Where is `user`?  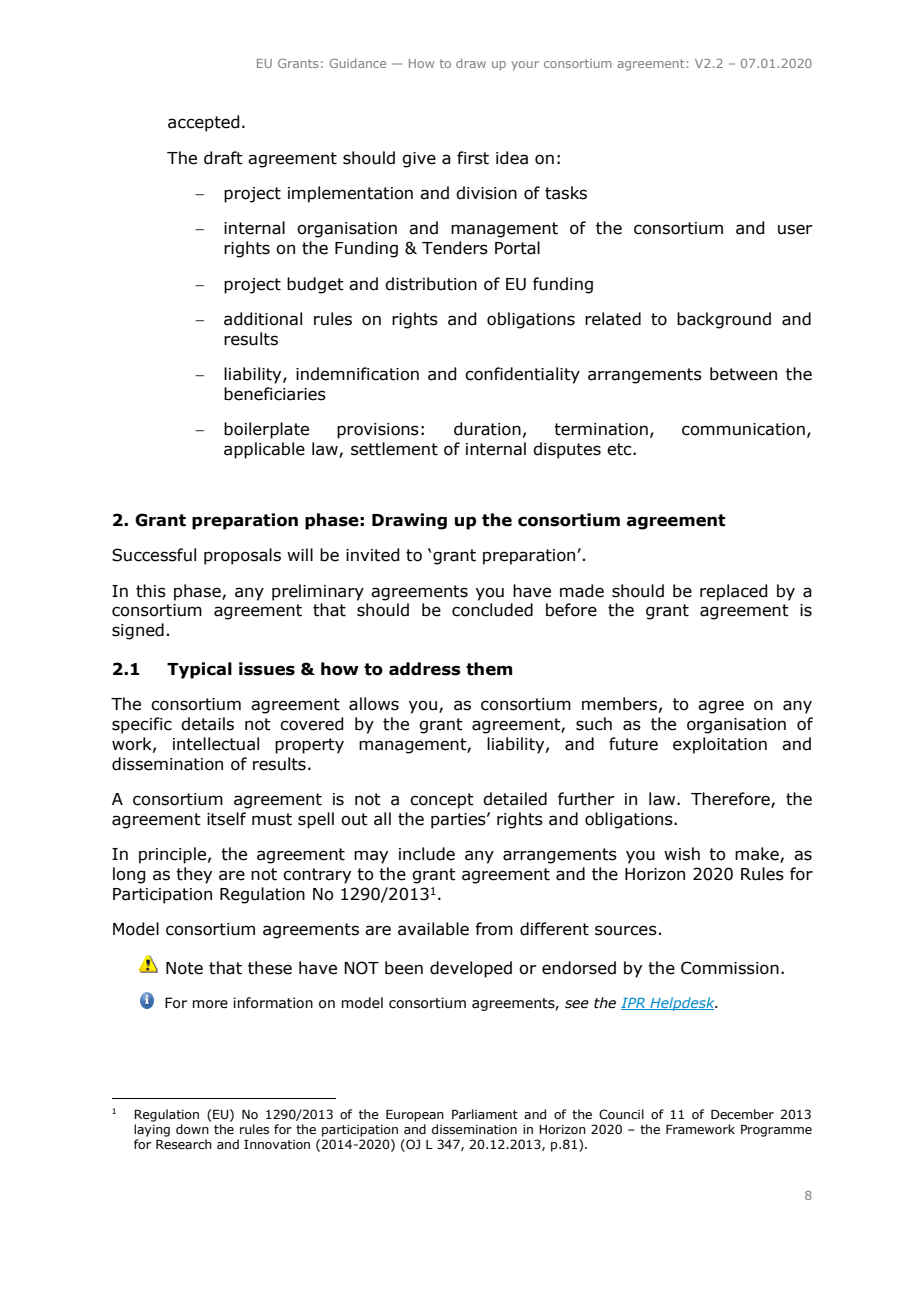
user is located at coordinates (795, 229).
